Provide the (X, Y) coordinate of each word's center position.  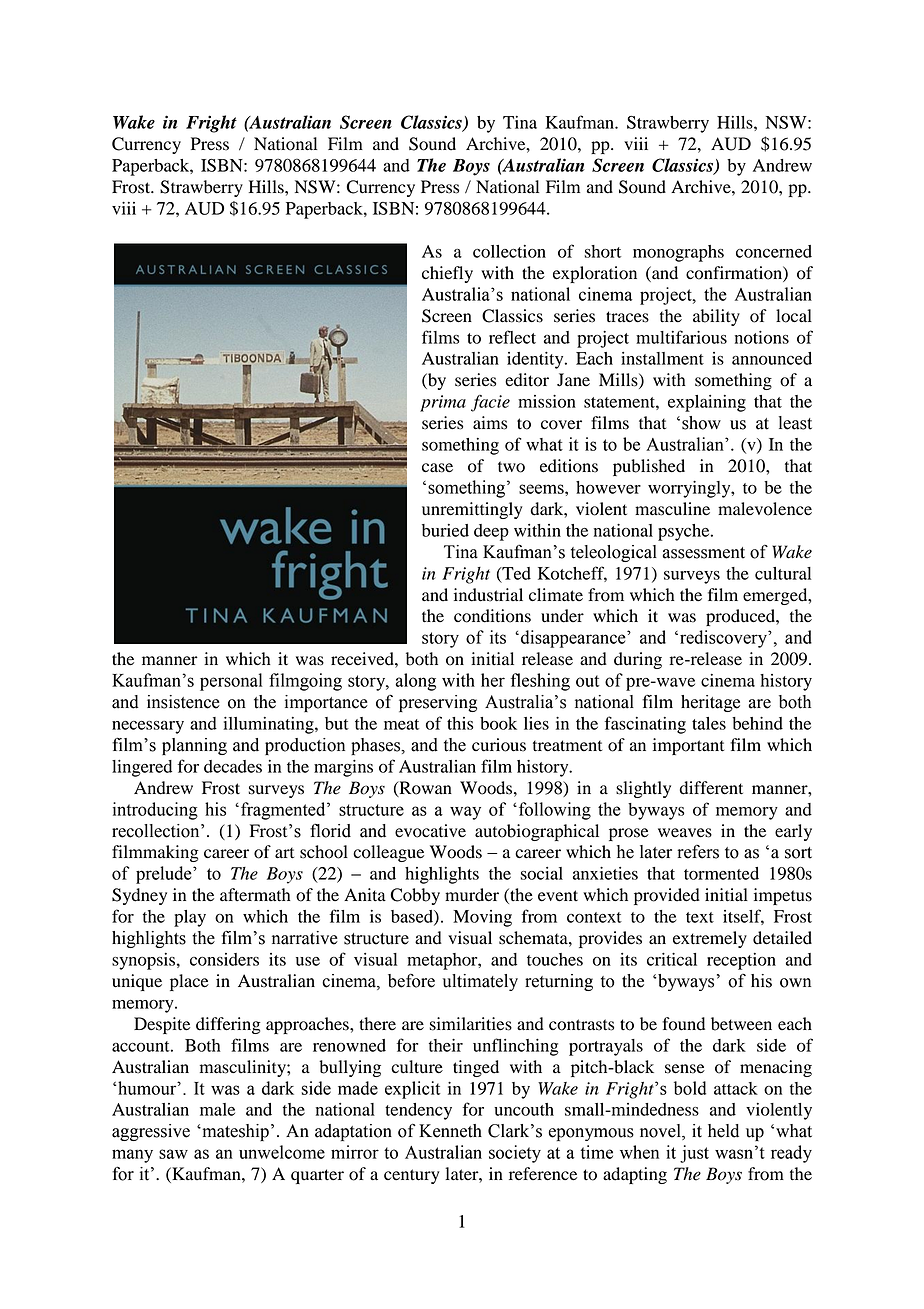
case (437, 468)
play (190, 918)
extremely (710, 939)
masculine (672, 509)
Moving (482, 918)
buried (445, 530)
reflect (512, 337)
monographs (678, 253)
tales (709, 723)
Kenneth (450, 1131)
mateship (234, 1132)
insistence (183, 702)
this (460, 723)
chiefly (447, 274)
